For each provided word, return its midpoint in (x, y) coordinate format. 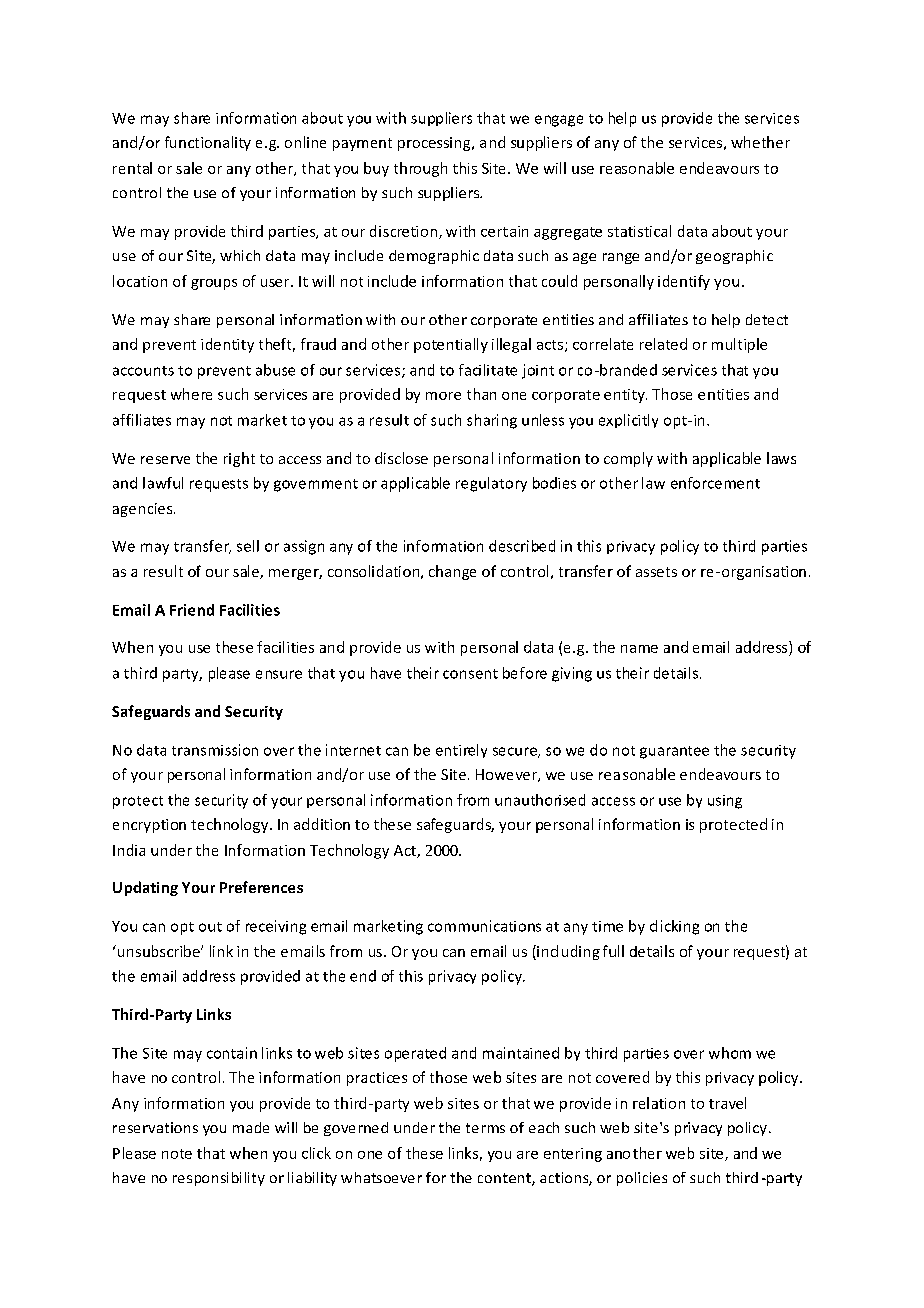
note (177, 1154)
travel (727, 1103)
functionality (208, 143)
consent (470, 674)
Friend (192, 610)
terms (485, 1128)
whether (760, 142)
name (639, 649)
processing (435, 144)
